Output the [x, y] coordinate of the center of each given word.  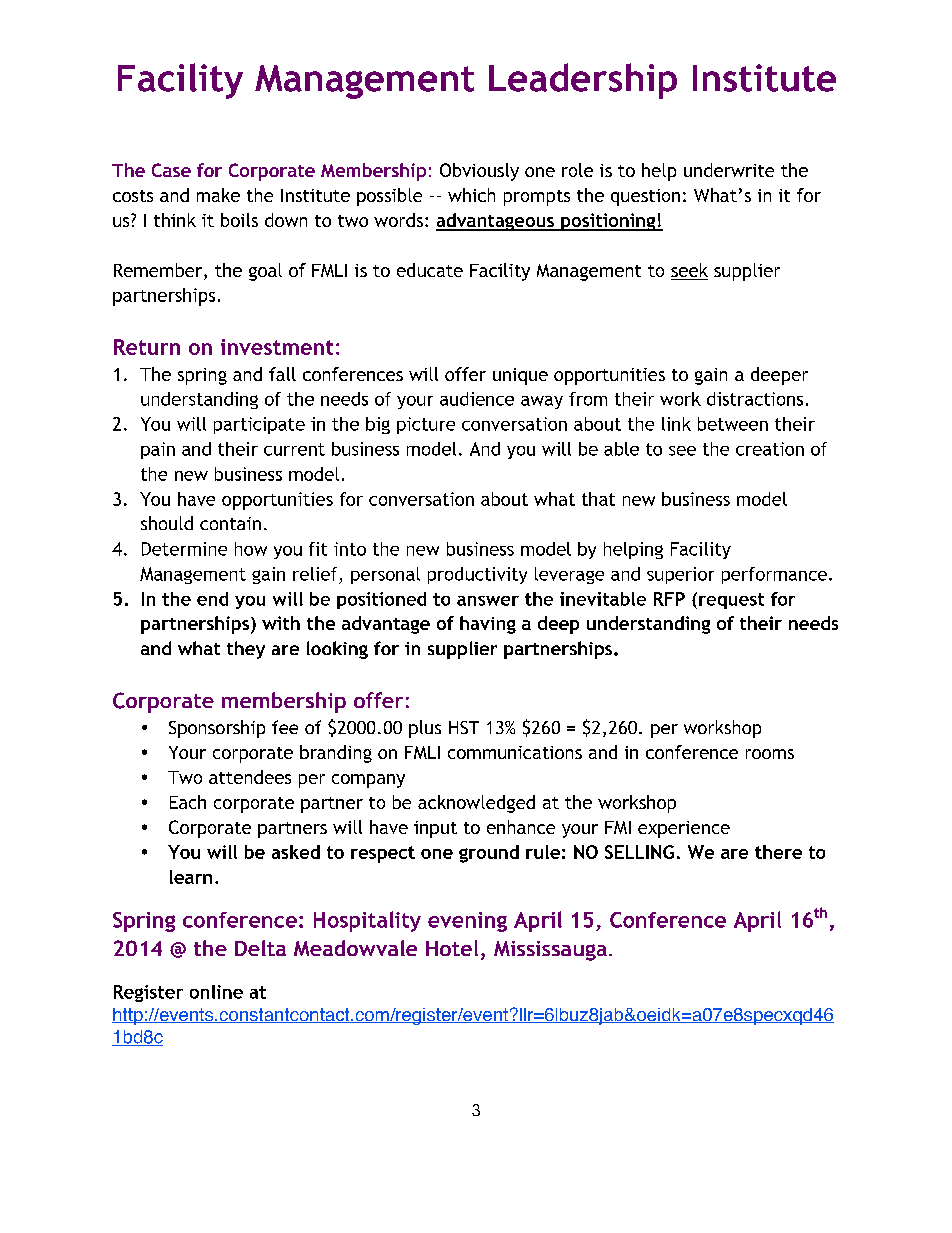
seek [689, 271]
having [488, 625]
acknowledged [476, 804]
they [246, 650]
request [731, 601]
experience [684, 829]
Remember [159, 271]
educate [430, 270]
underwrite [729, 170]
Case [171, 170]
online [216, 992]
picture [426, 425]
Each [188, 802]
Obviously [479, 172]
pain [158, 450]
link [676, 424]
